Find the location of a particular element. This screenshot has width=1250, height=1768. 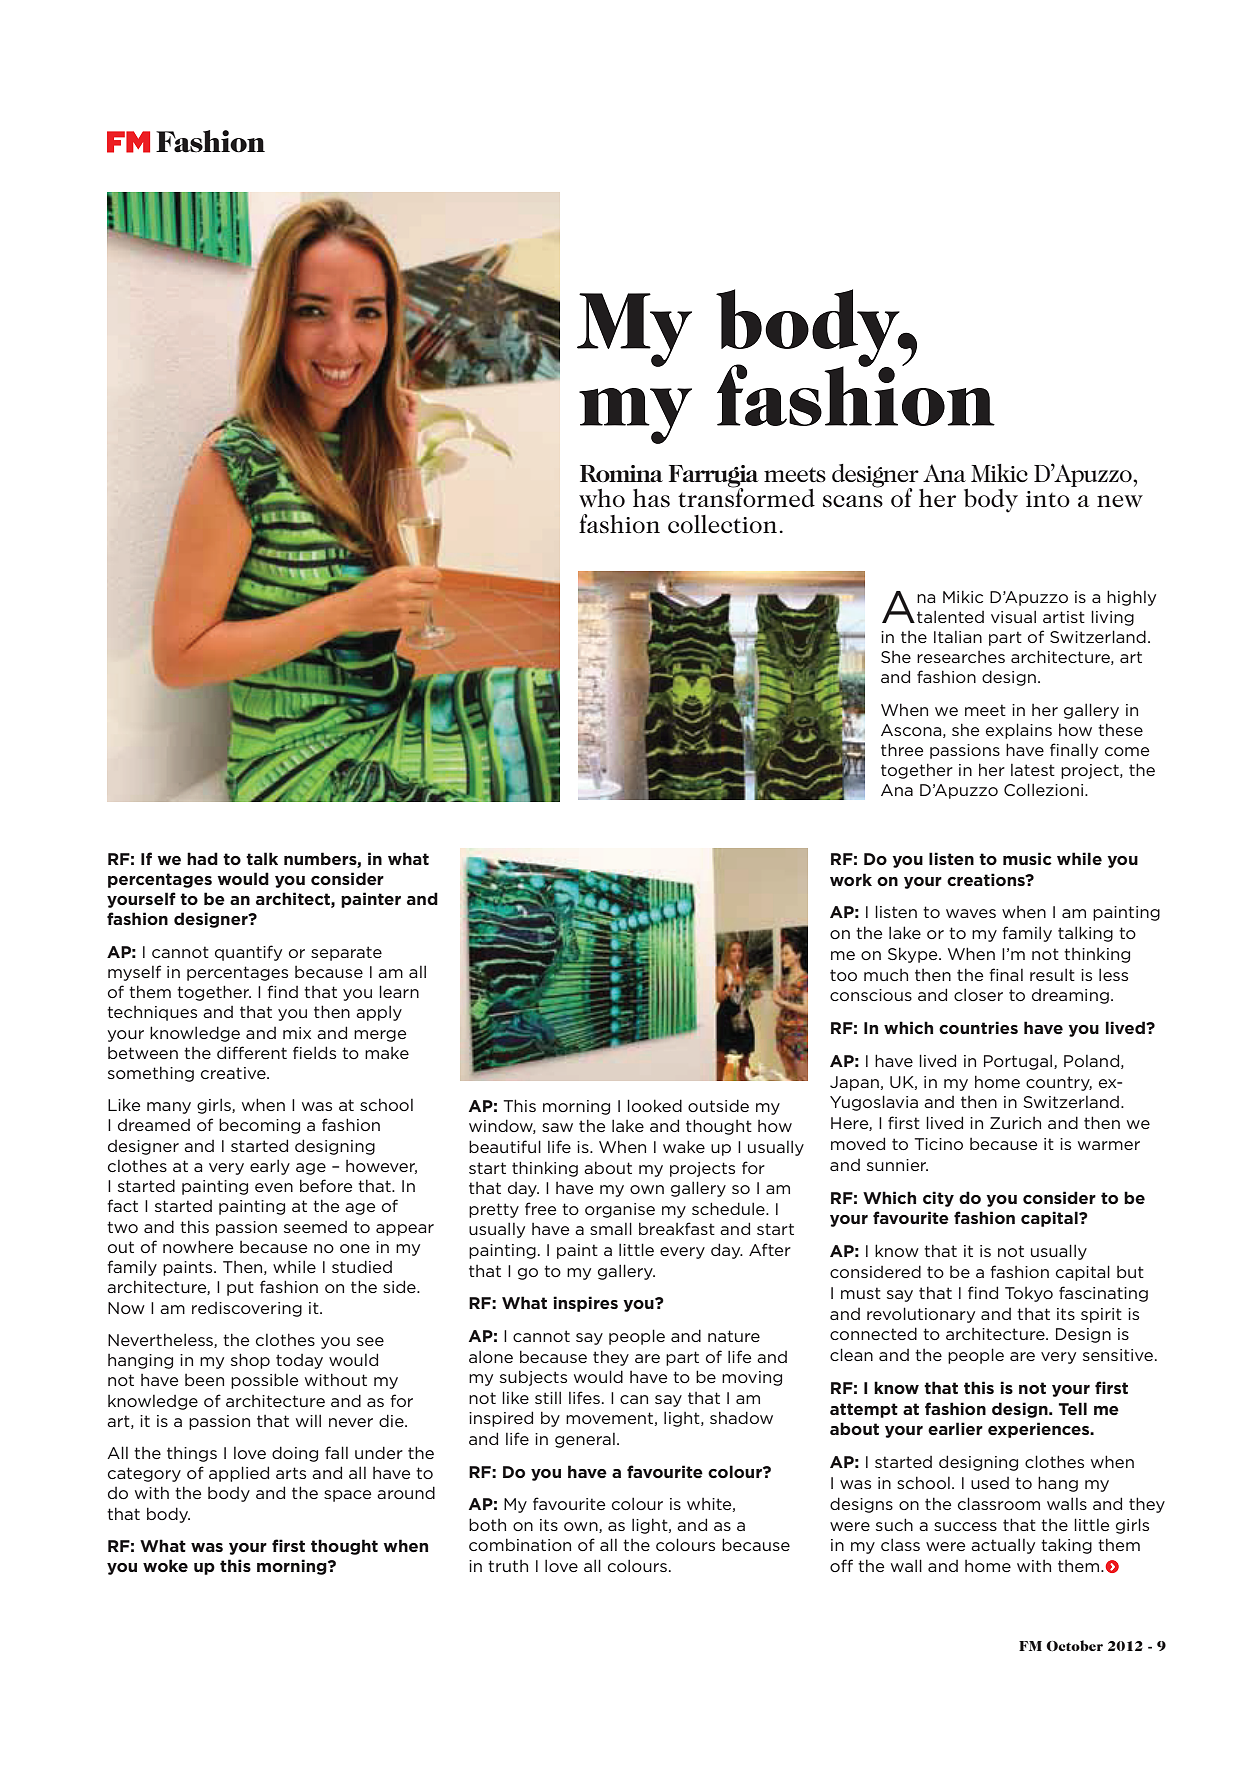

who is located at coordinates (602, 498).
